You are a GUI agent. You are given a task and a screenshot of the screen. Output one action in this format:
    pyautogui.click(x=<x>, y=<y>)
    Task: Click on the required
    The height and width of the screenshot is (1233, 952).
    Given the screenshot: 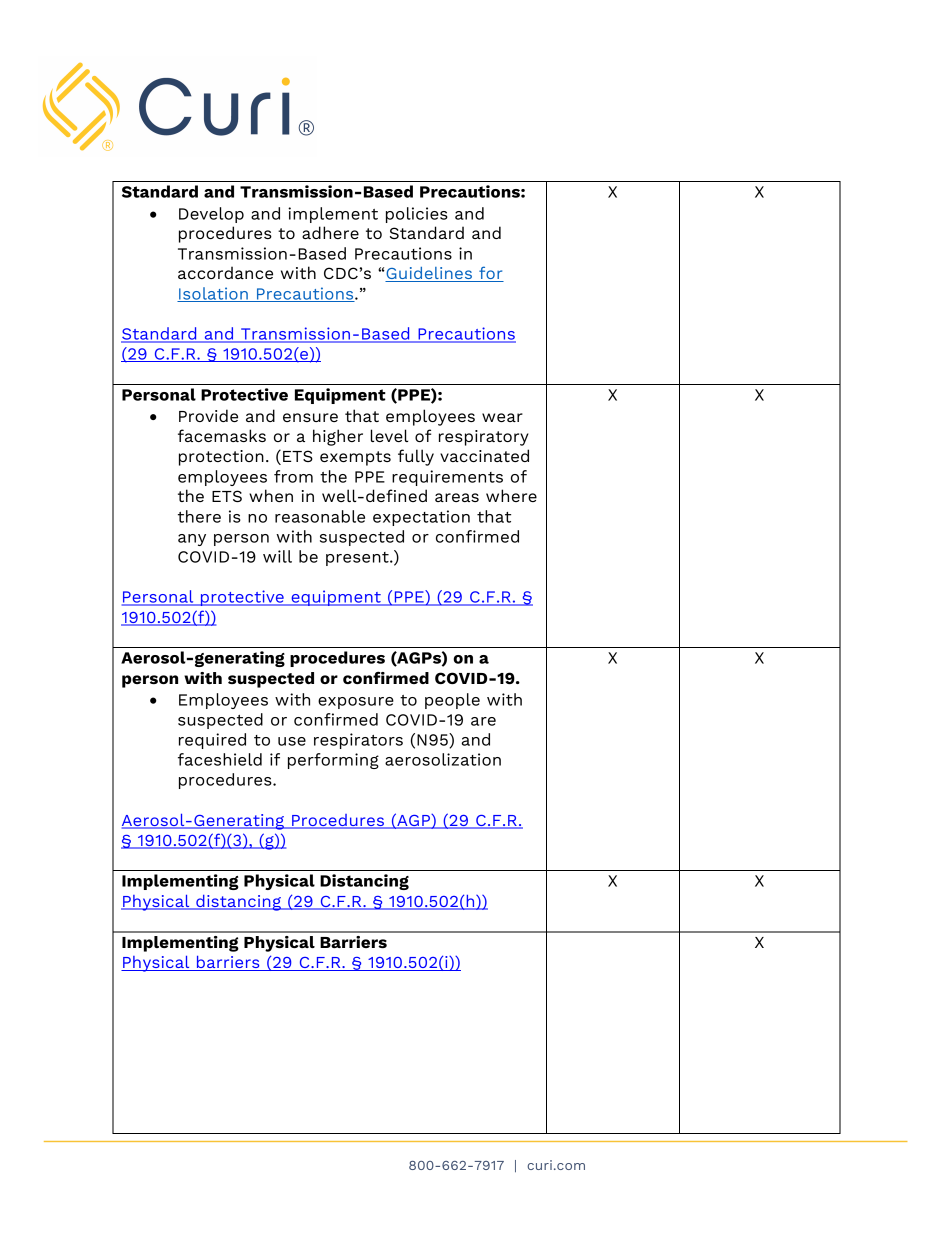 What is the action you would take?
    pyautogui.click(x=212, y=741)
